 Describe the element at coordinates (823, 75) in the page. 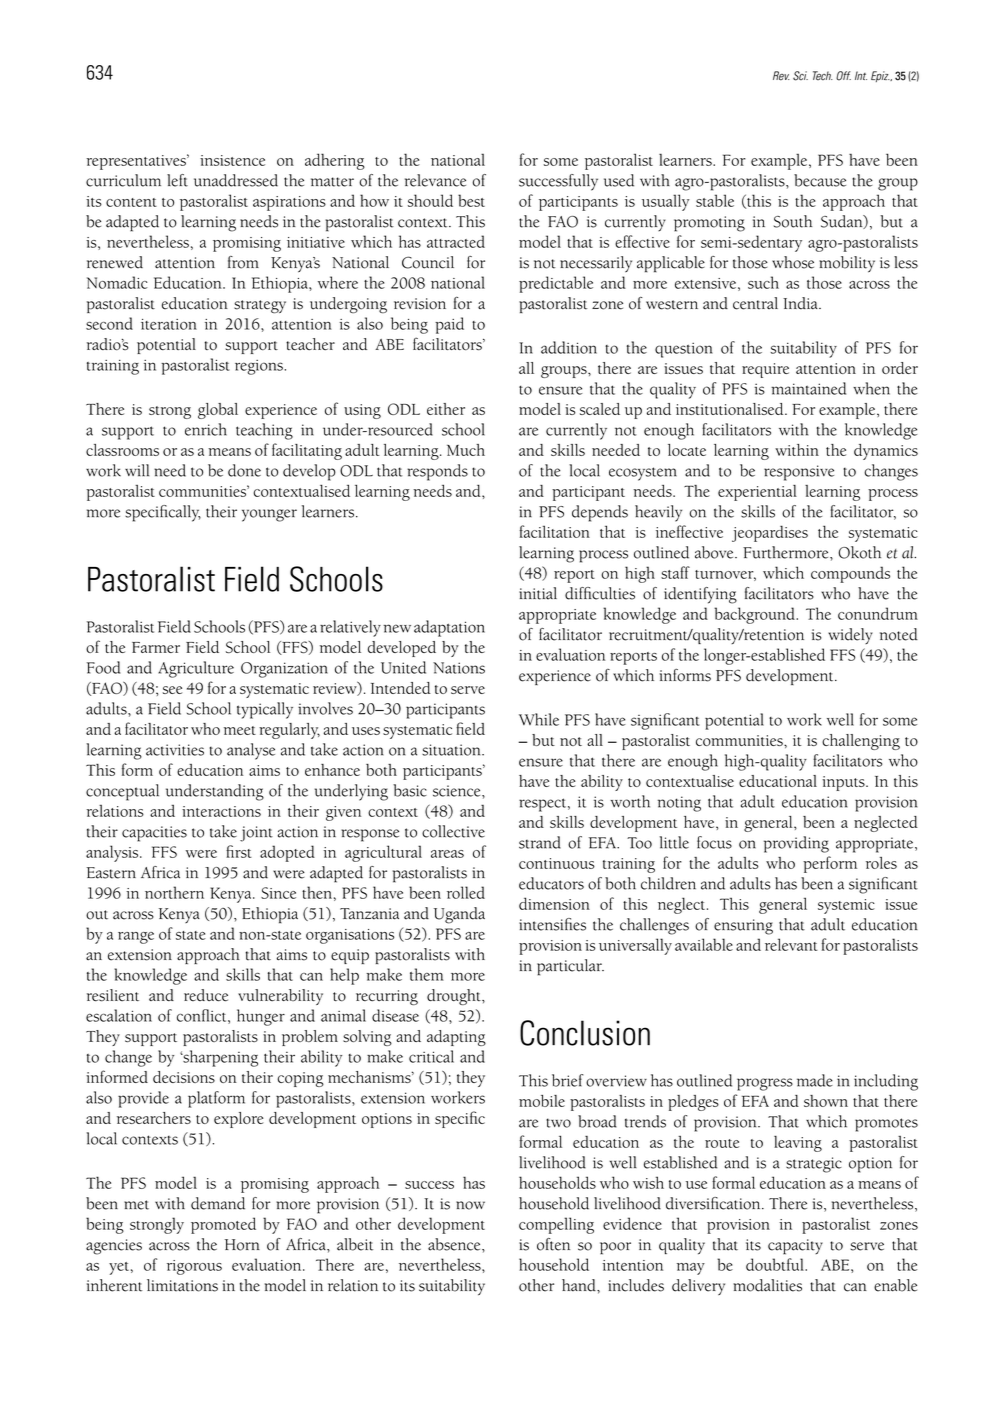

I see `Tech` at that location.
